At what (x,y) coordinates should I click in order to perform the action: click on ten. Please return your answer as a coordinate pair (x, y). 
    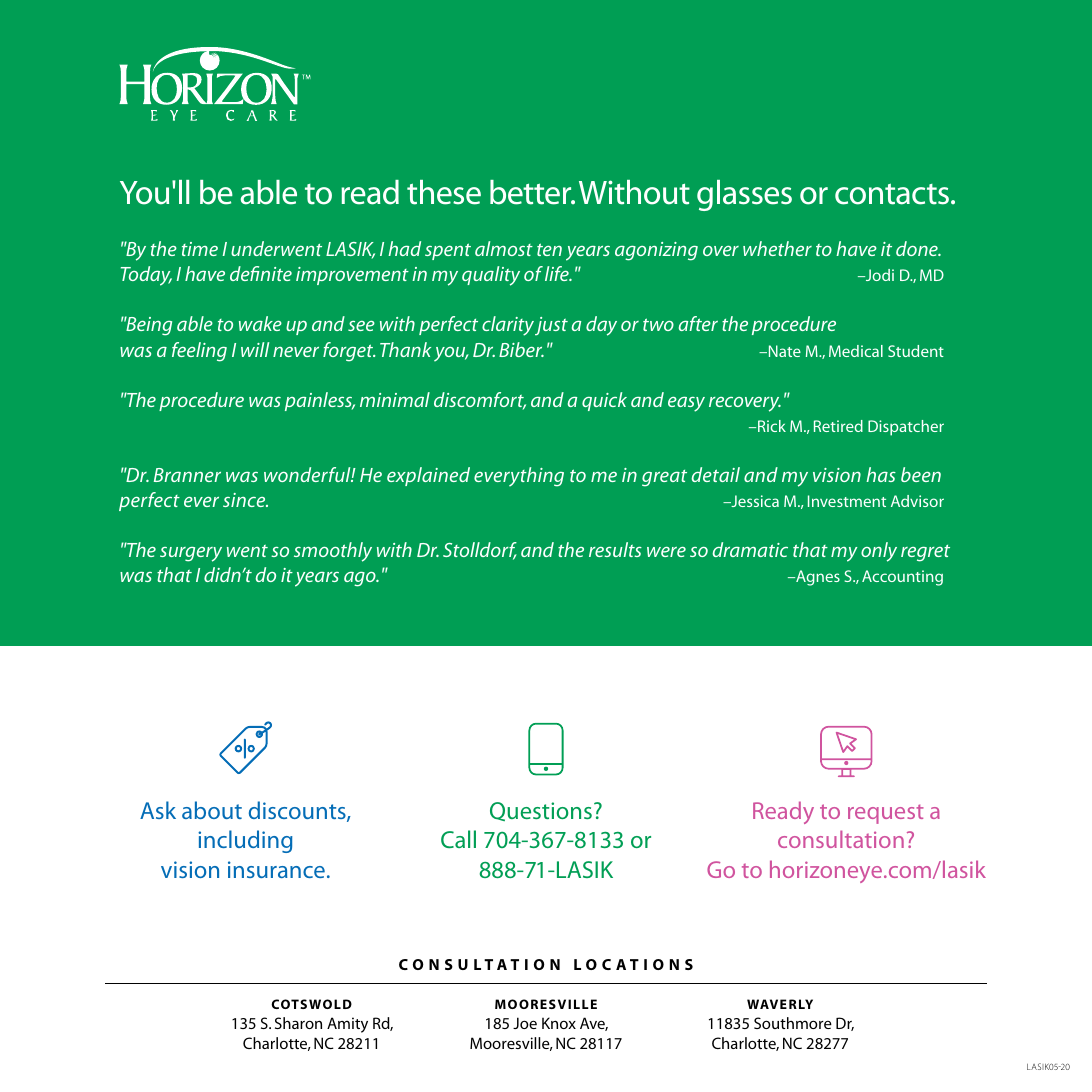
    Looking at the image, I should click on (549, 249).
